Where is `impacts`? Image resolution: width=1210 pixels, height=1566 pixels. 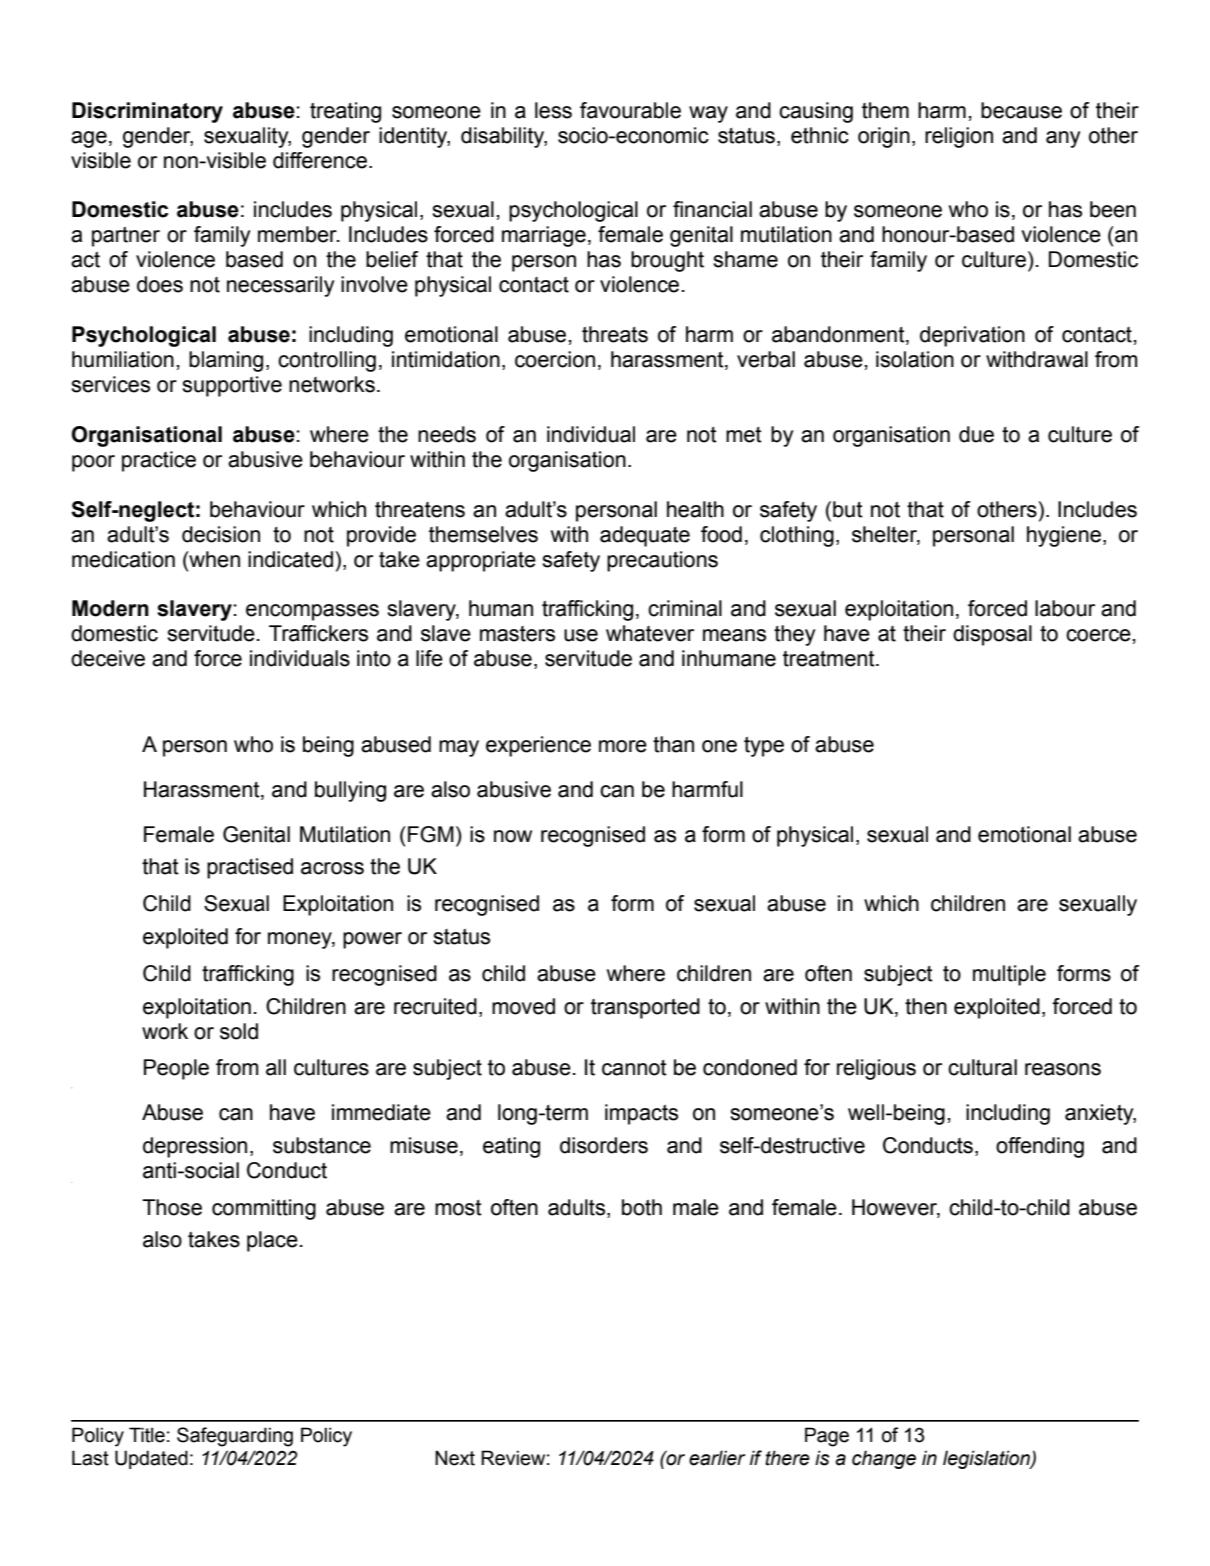
impacts is located at coordinates (641, 1114).
